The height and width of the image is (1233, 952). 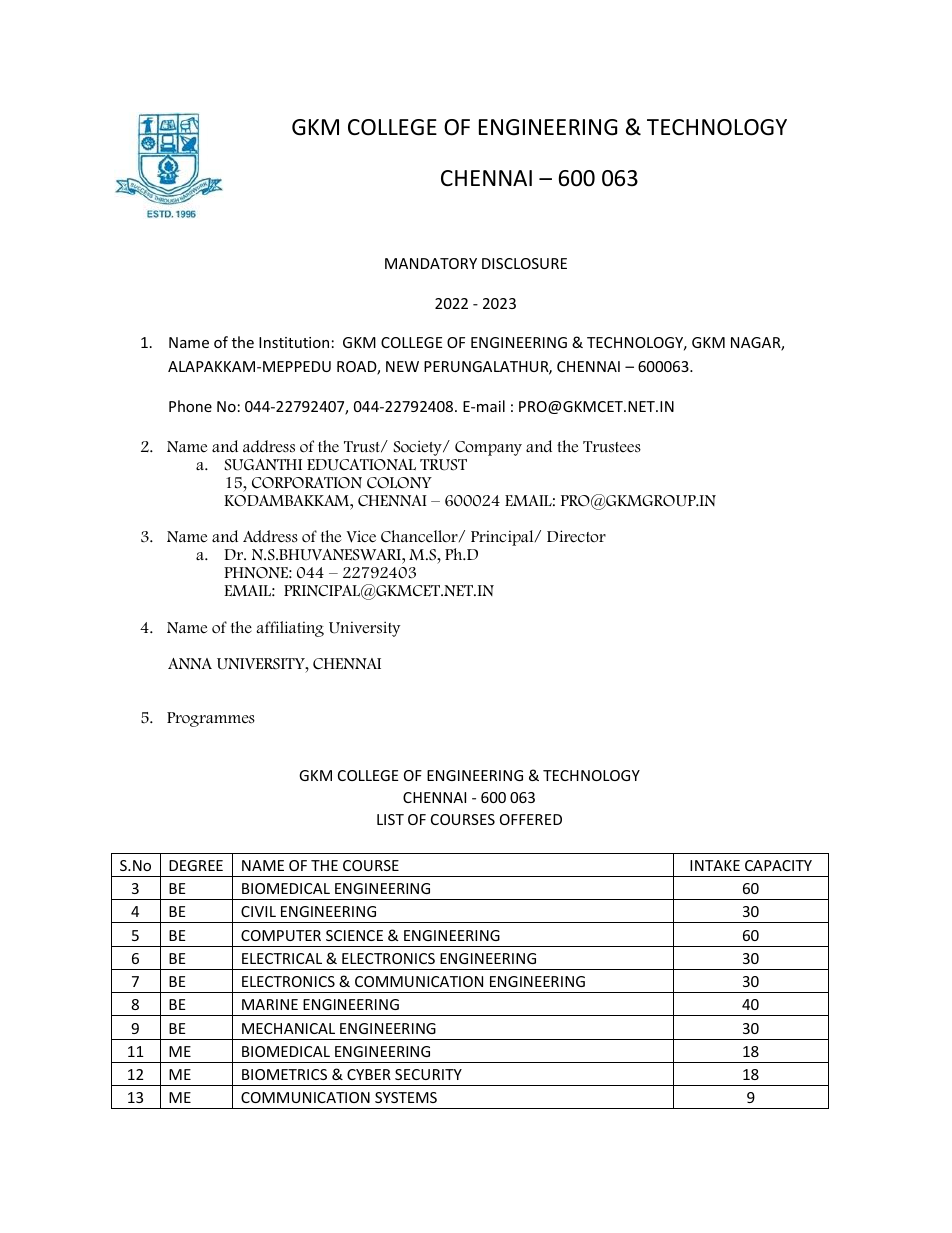 What do you see at coordinates (284, 1074) in the image?
I see `BIOMETRICS` at bounding box center [284, 1074].
